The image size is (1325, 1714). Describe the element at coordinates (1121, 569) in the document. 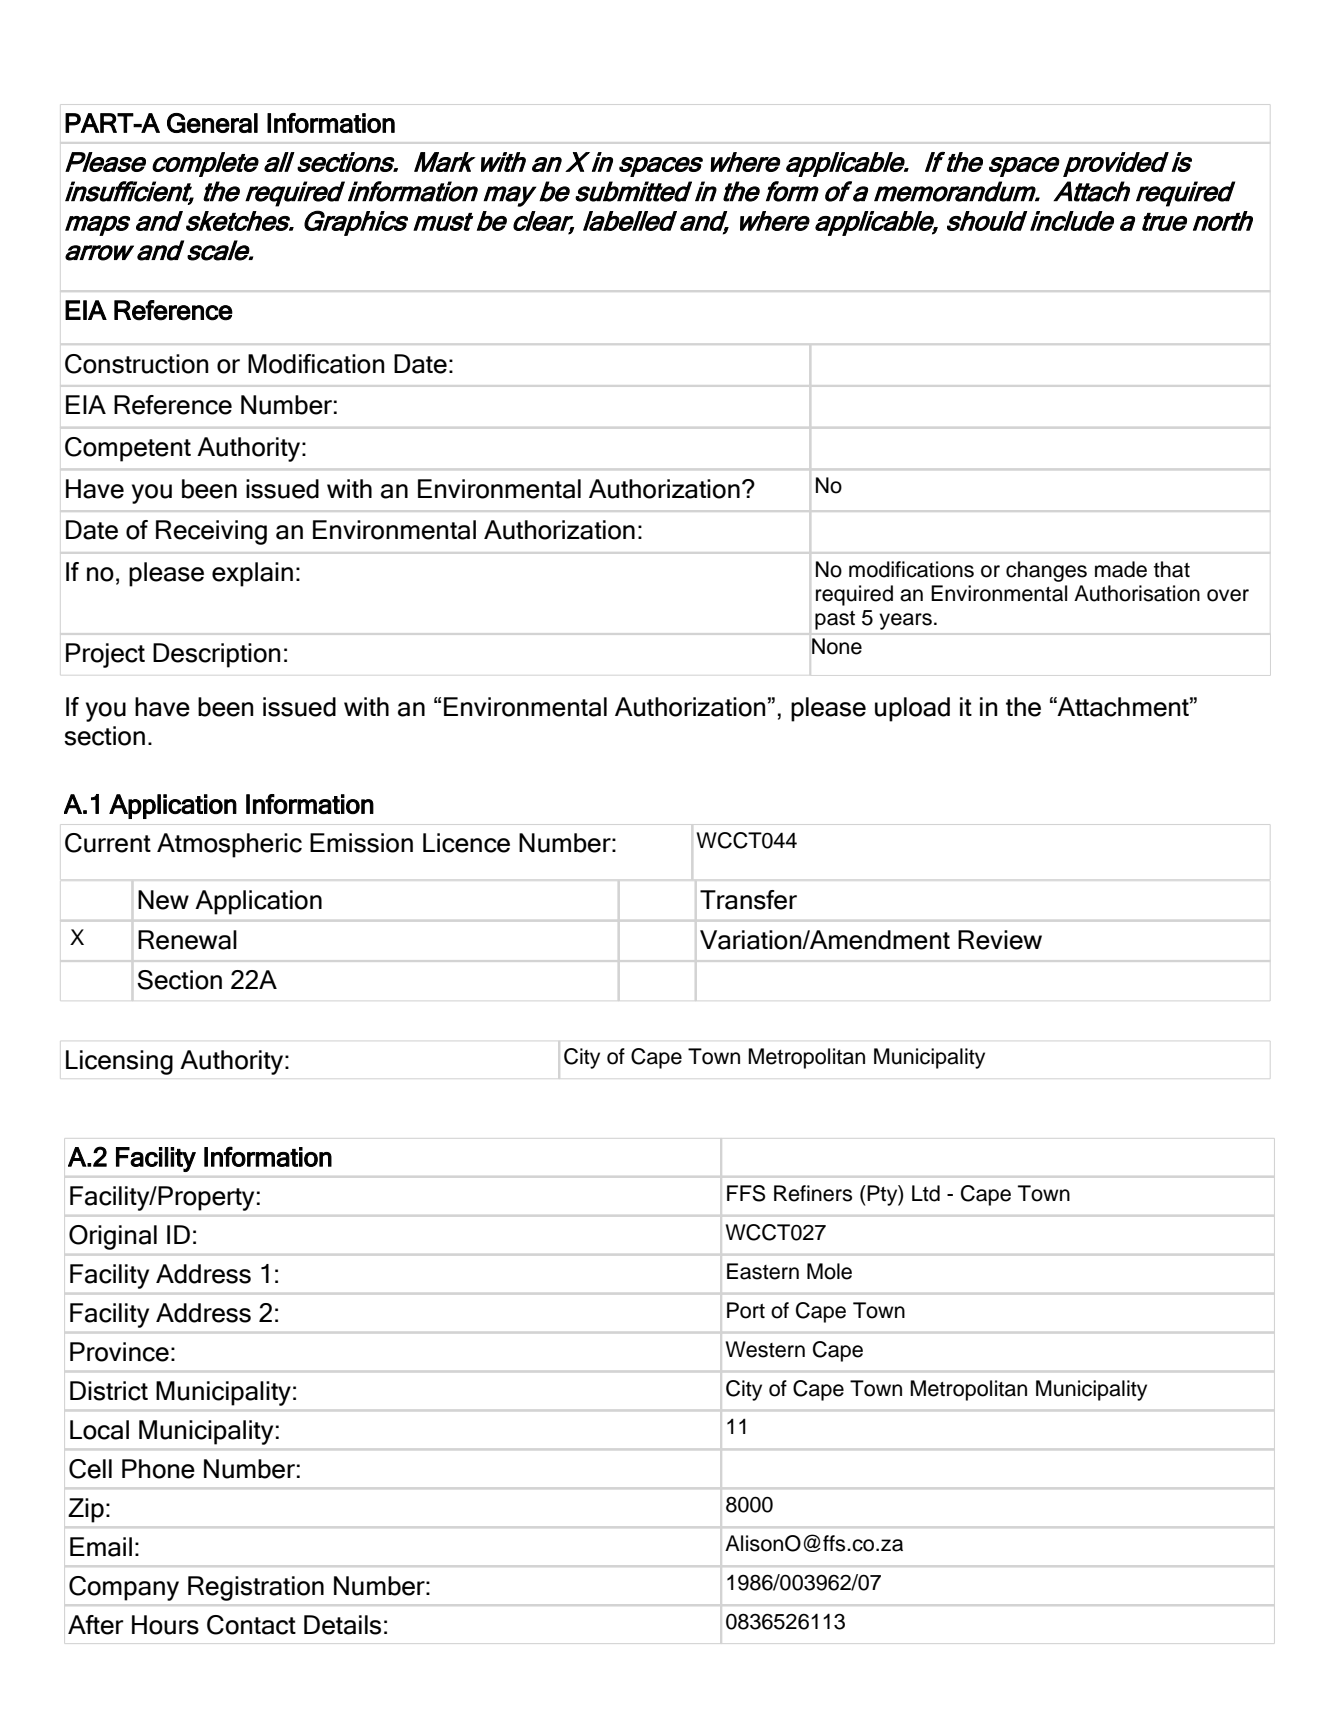

I see `made` at that location.
